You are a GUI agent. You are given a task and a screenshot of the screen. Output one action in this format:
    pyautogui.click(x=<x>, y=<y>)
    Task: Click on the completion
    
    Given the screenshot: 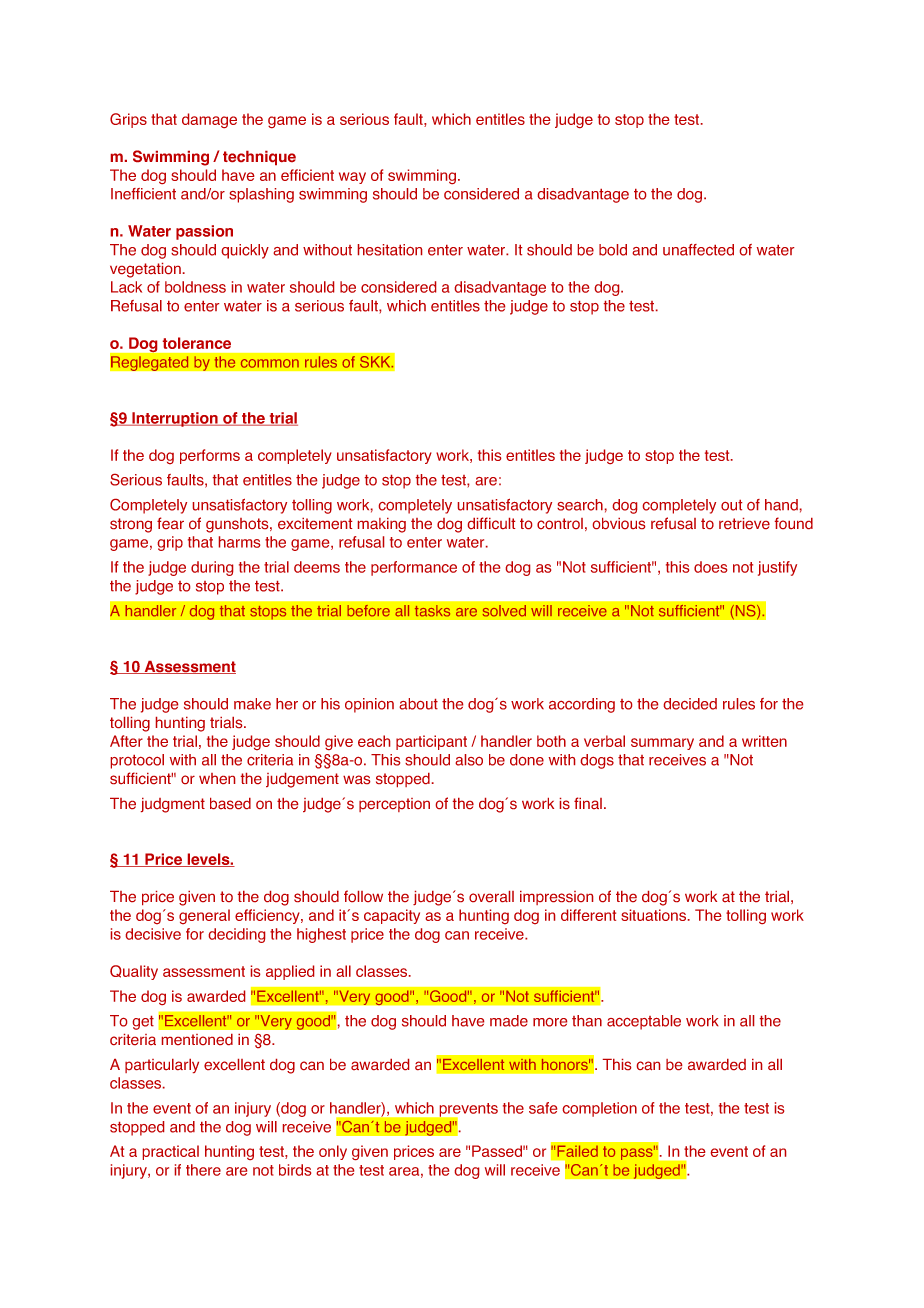 What is the action you would take?
    pyautogui.click(x=600, y=1109)
